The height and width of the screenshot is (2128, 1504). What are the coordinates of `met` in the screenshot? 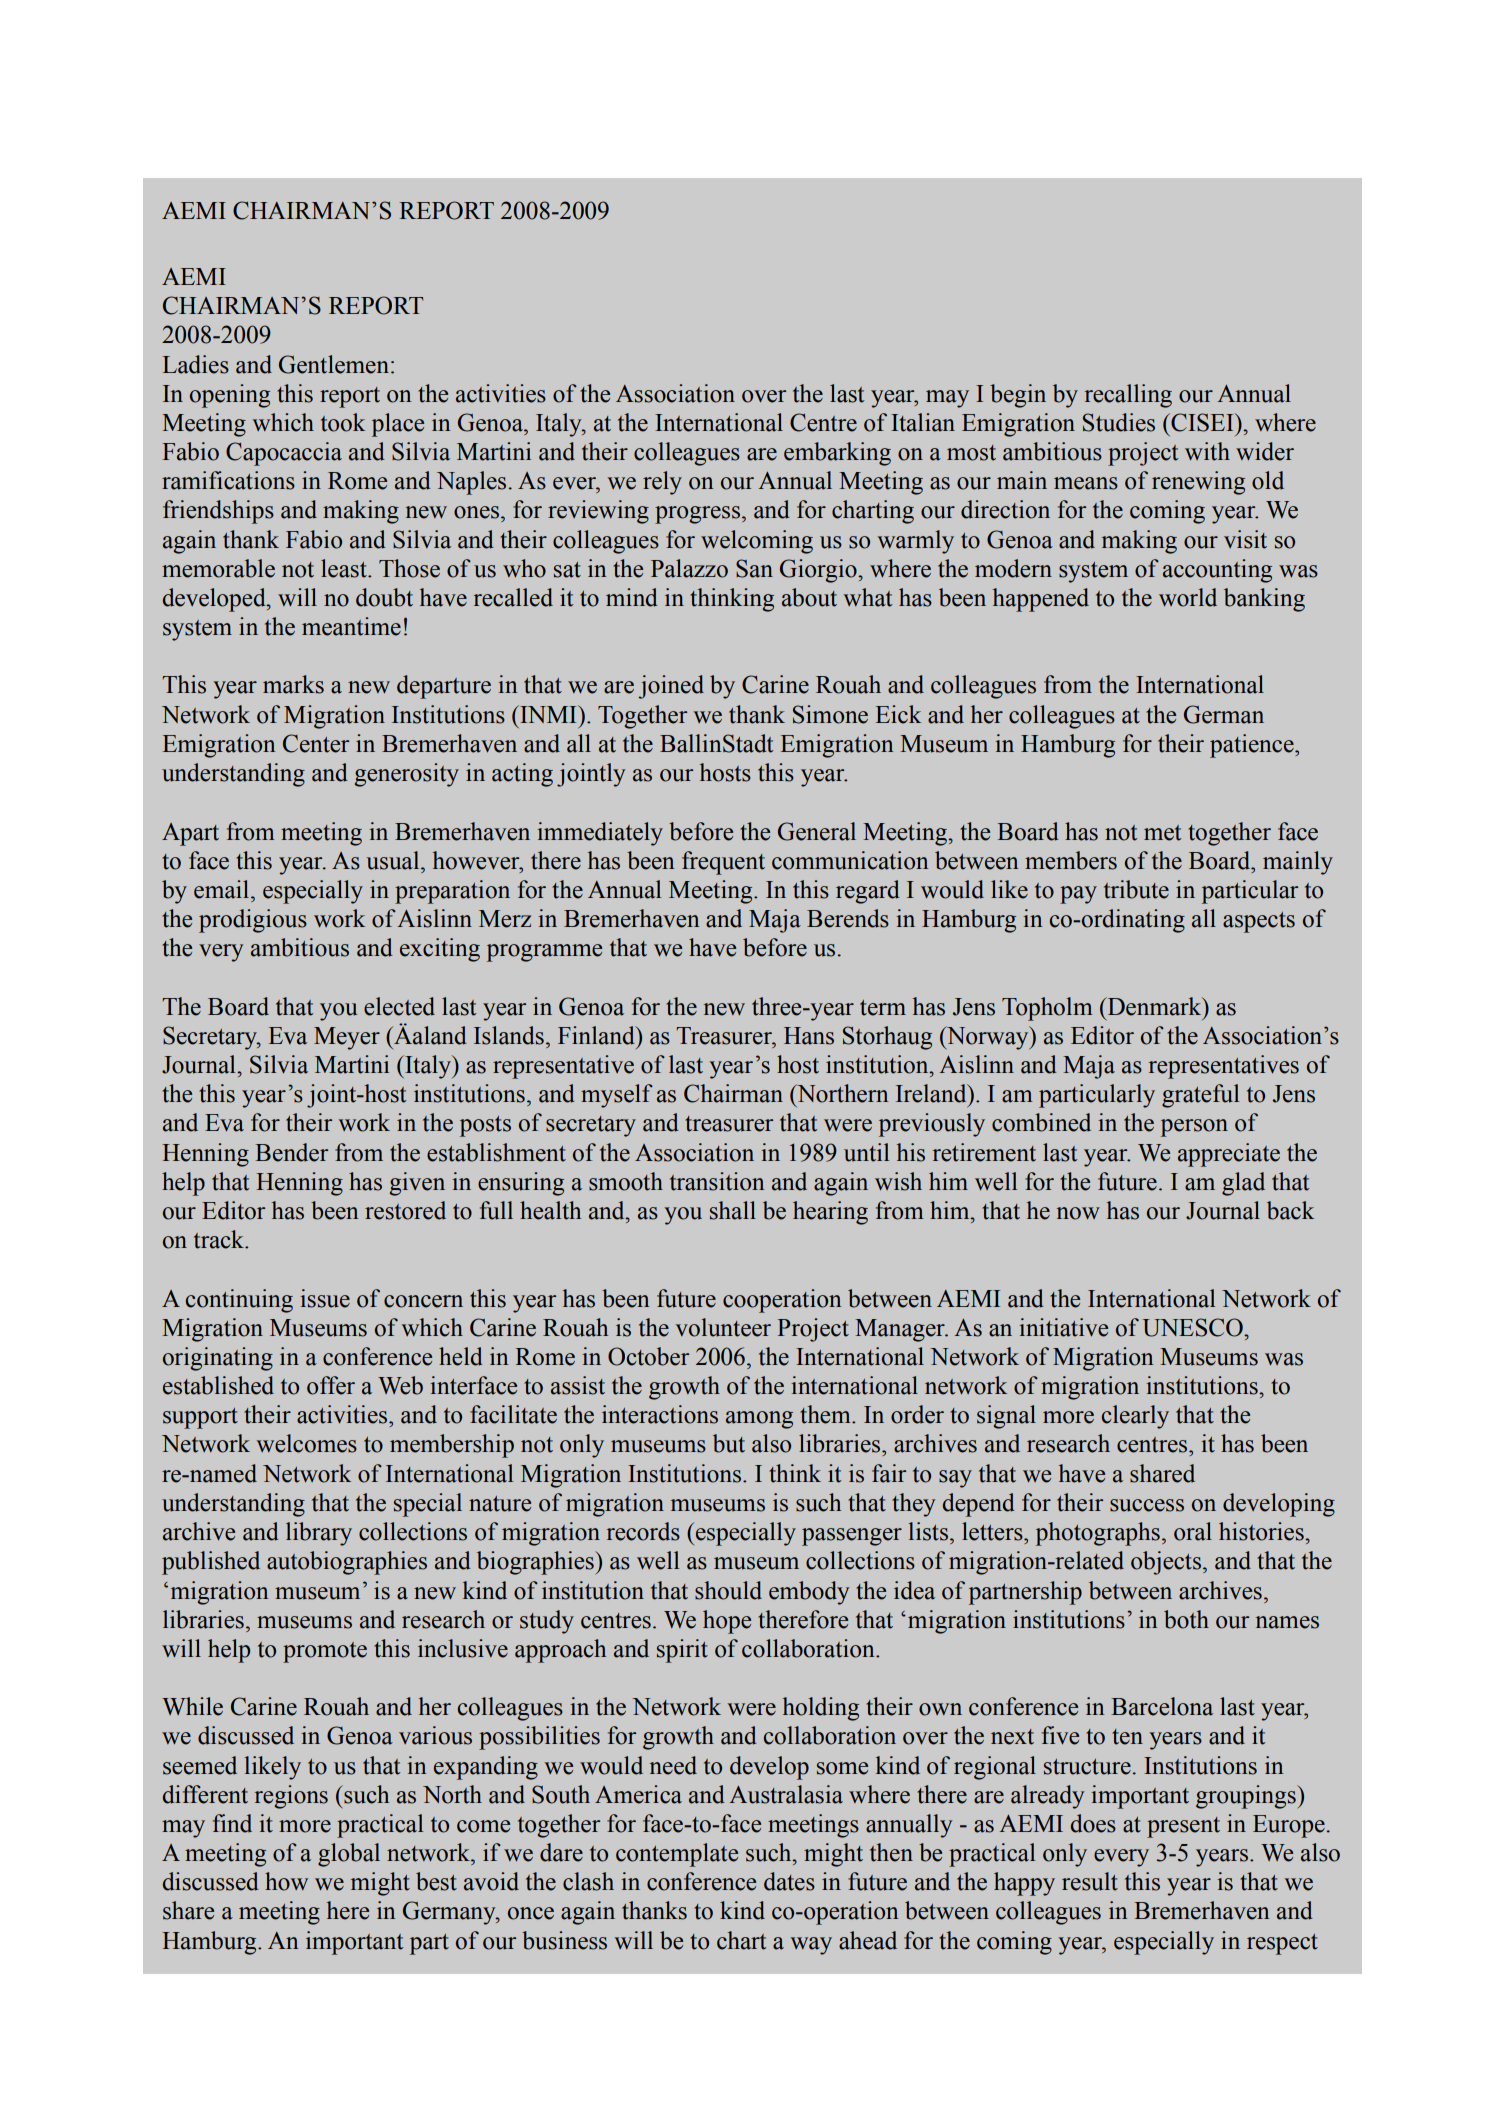 It's located at (1163, 833).
